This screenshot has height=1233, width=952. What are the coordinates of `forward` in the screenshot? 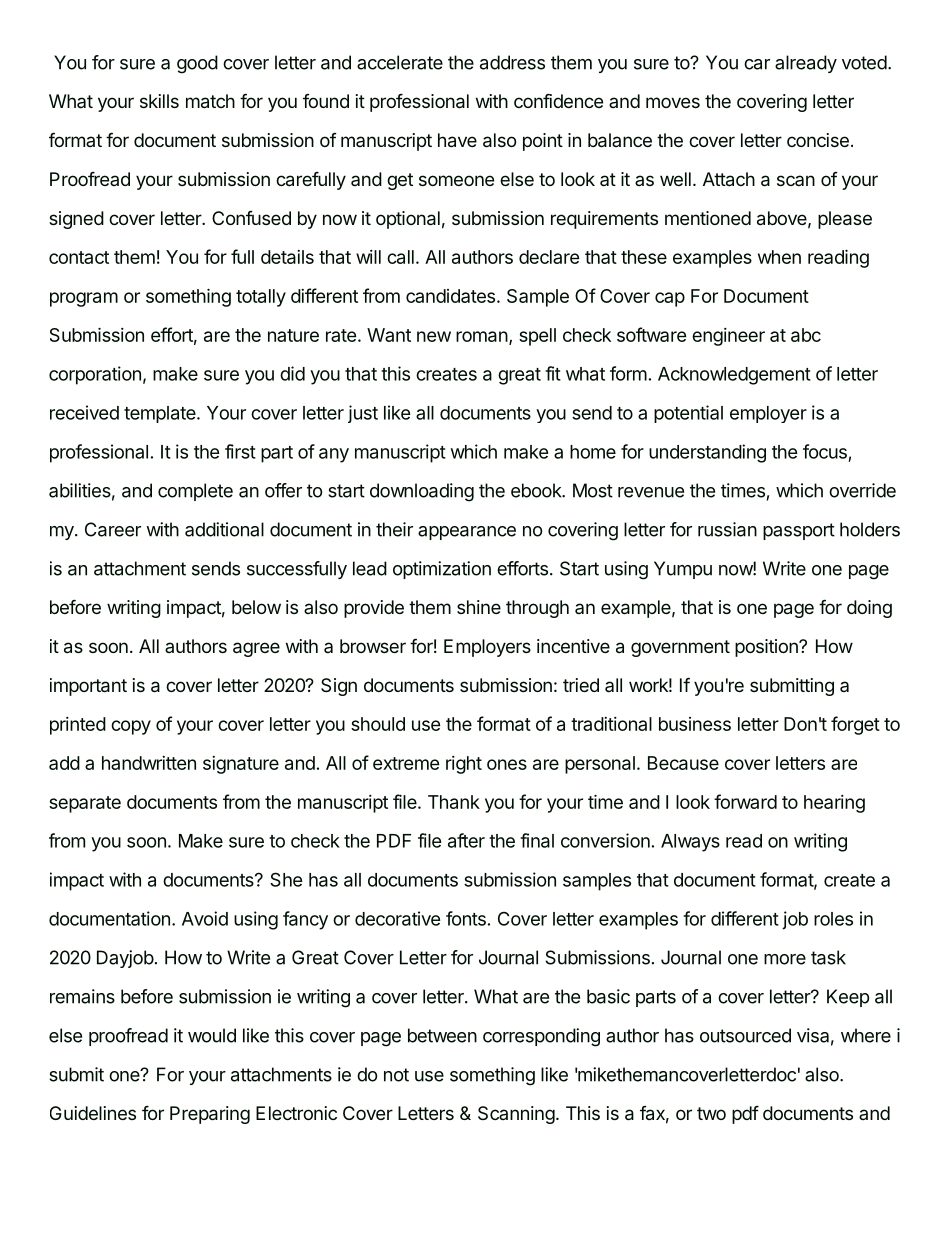 It's located at (745, 801).
